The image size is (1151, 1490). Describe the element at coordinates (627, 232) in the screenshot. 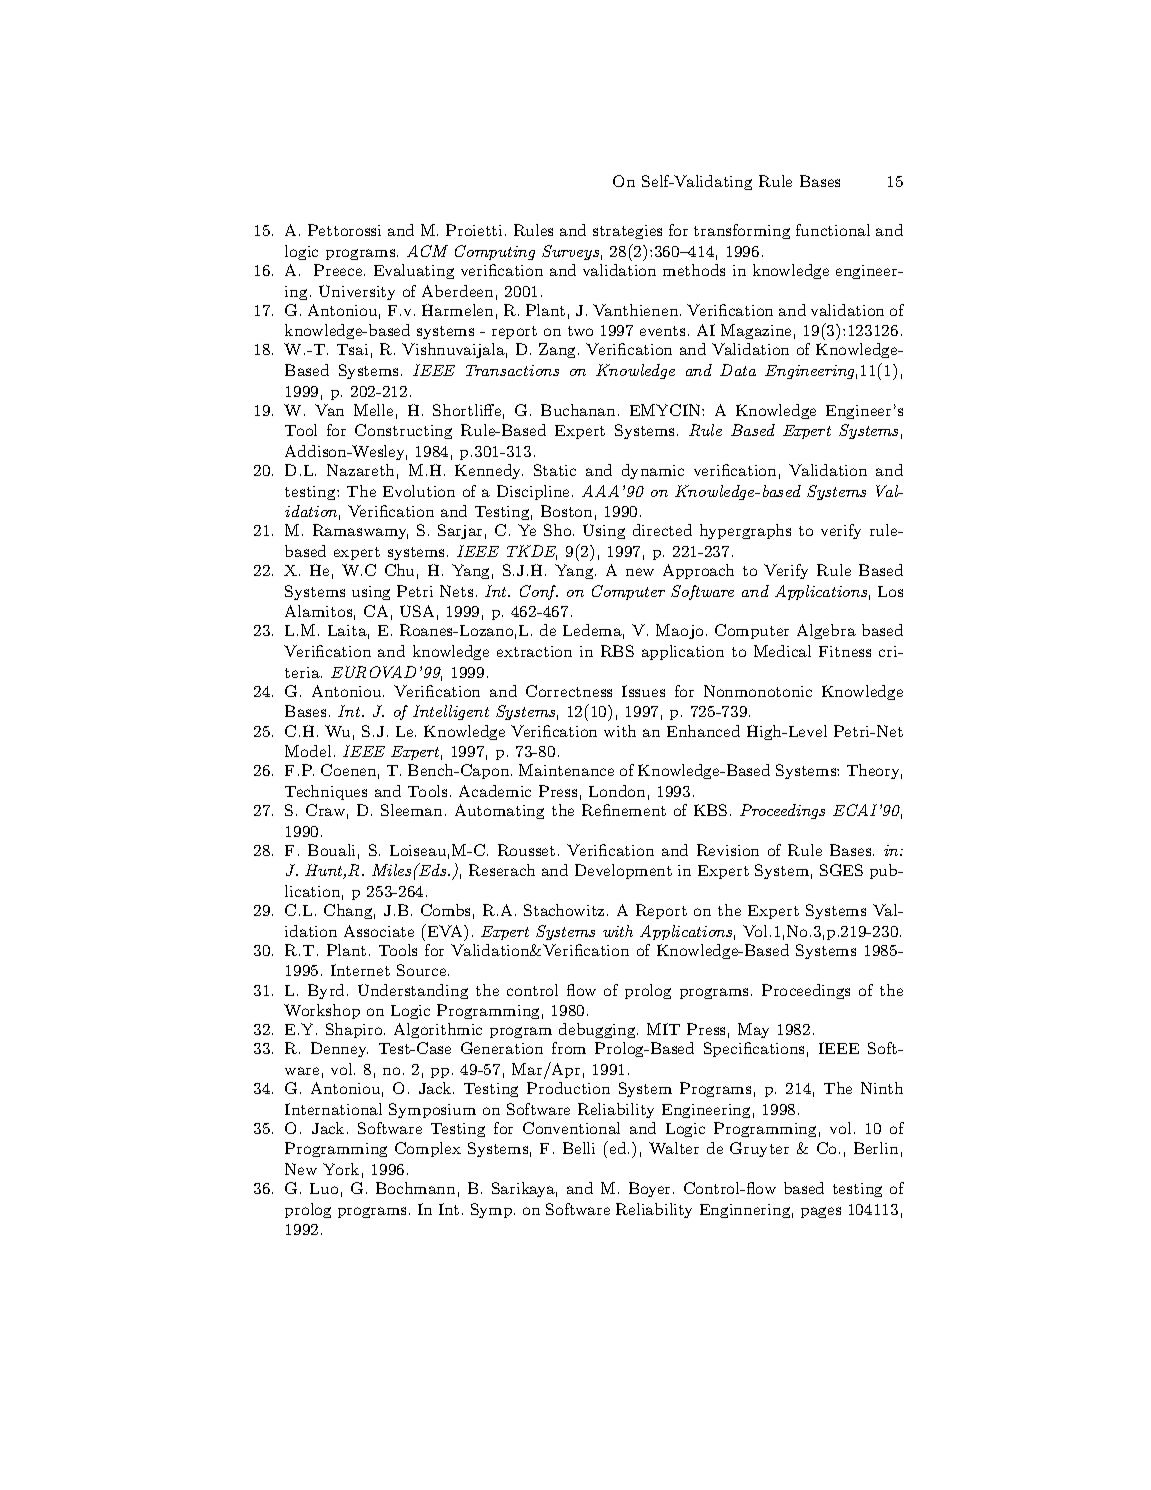

I see `strategies` at that location.
